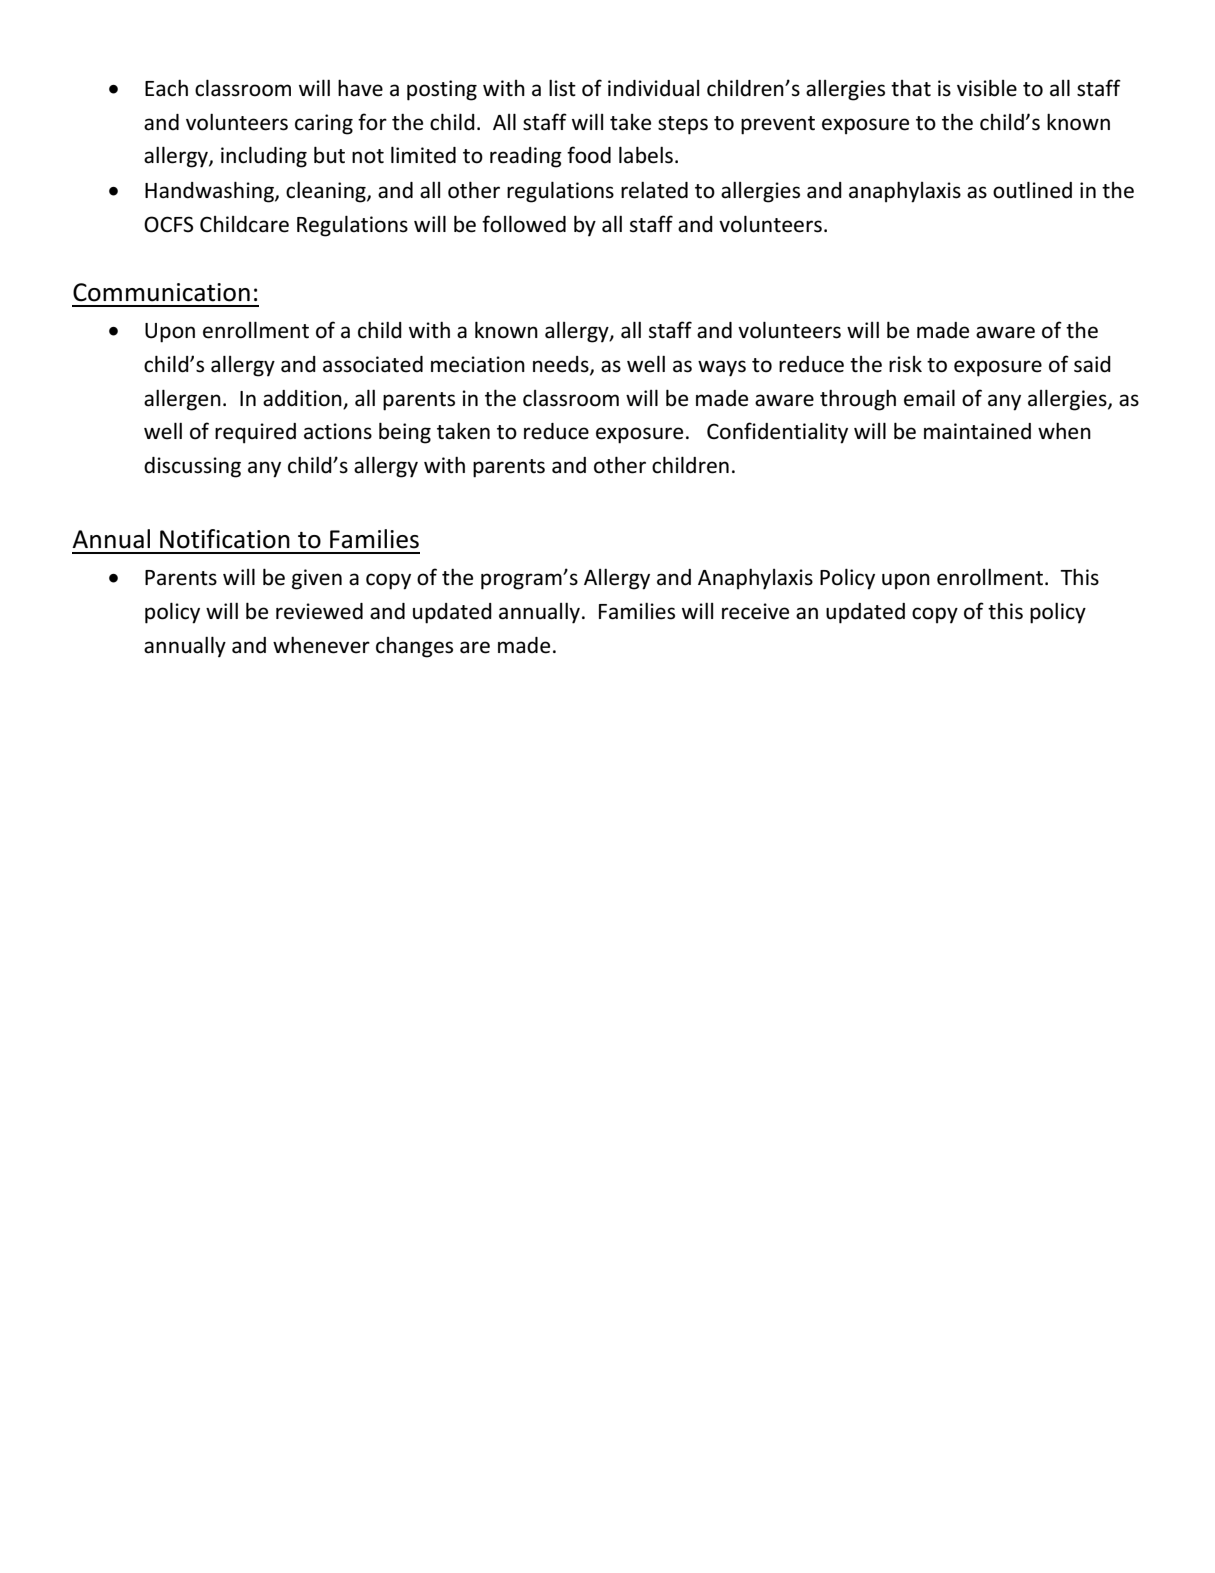  Describe the element at coordinates (755, 611) in the screenshot. I see `receive` at that location.
